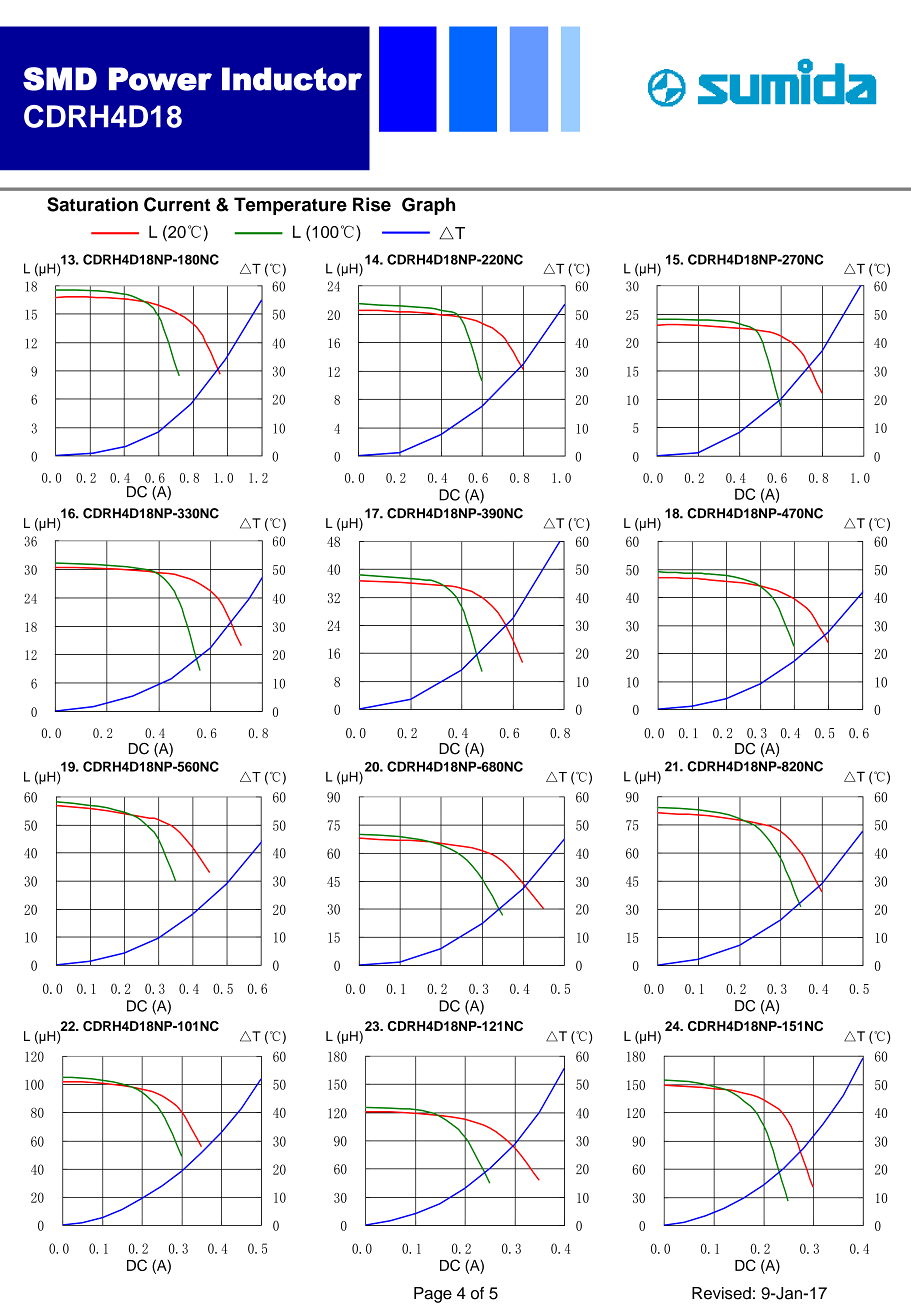 This screenshot has height=1316, width=911. I want to click on Current, so click(177, 204).
